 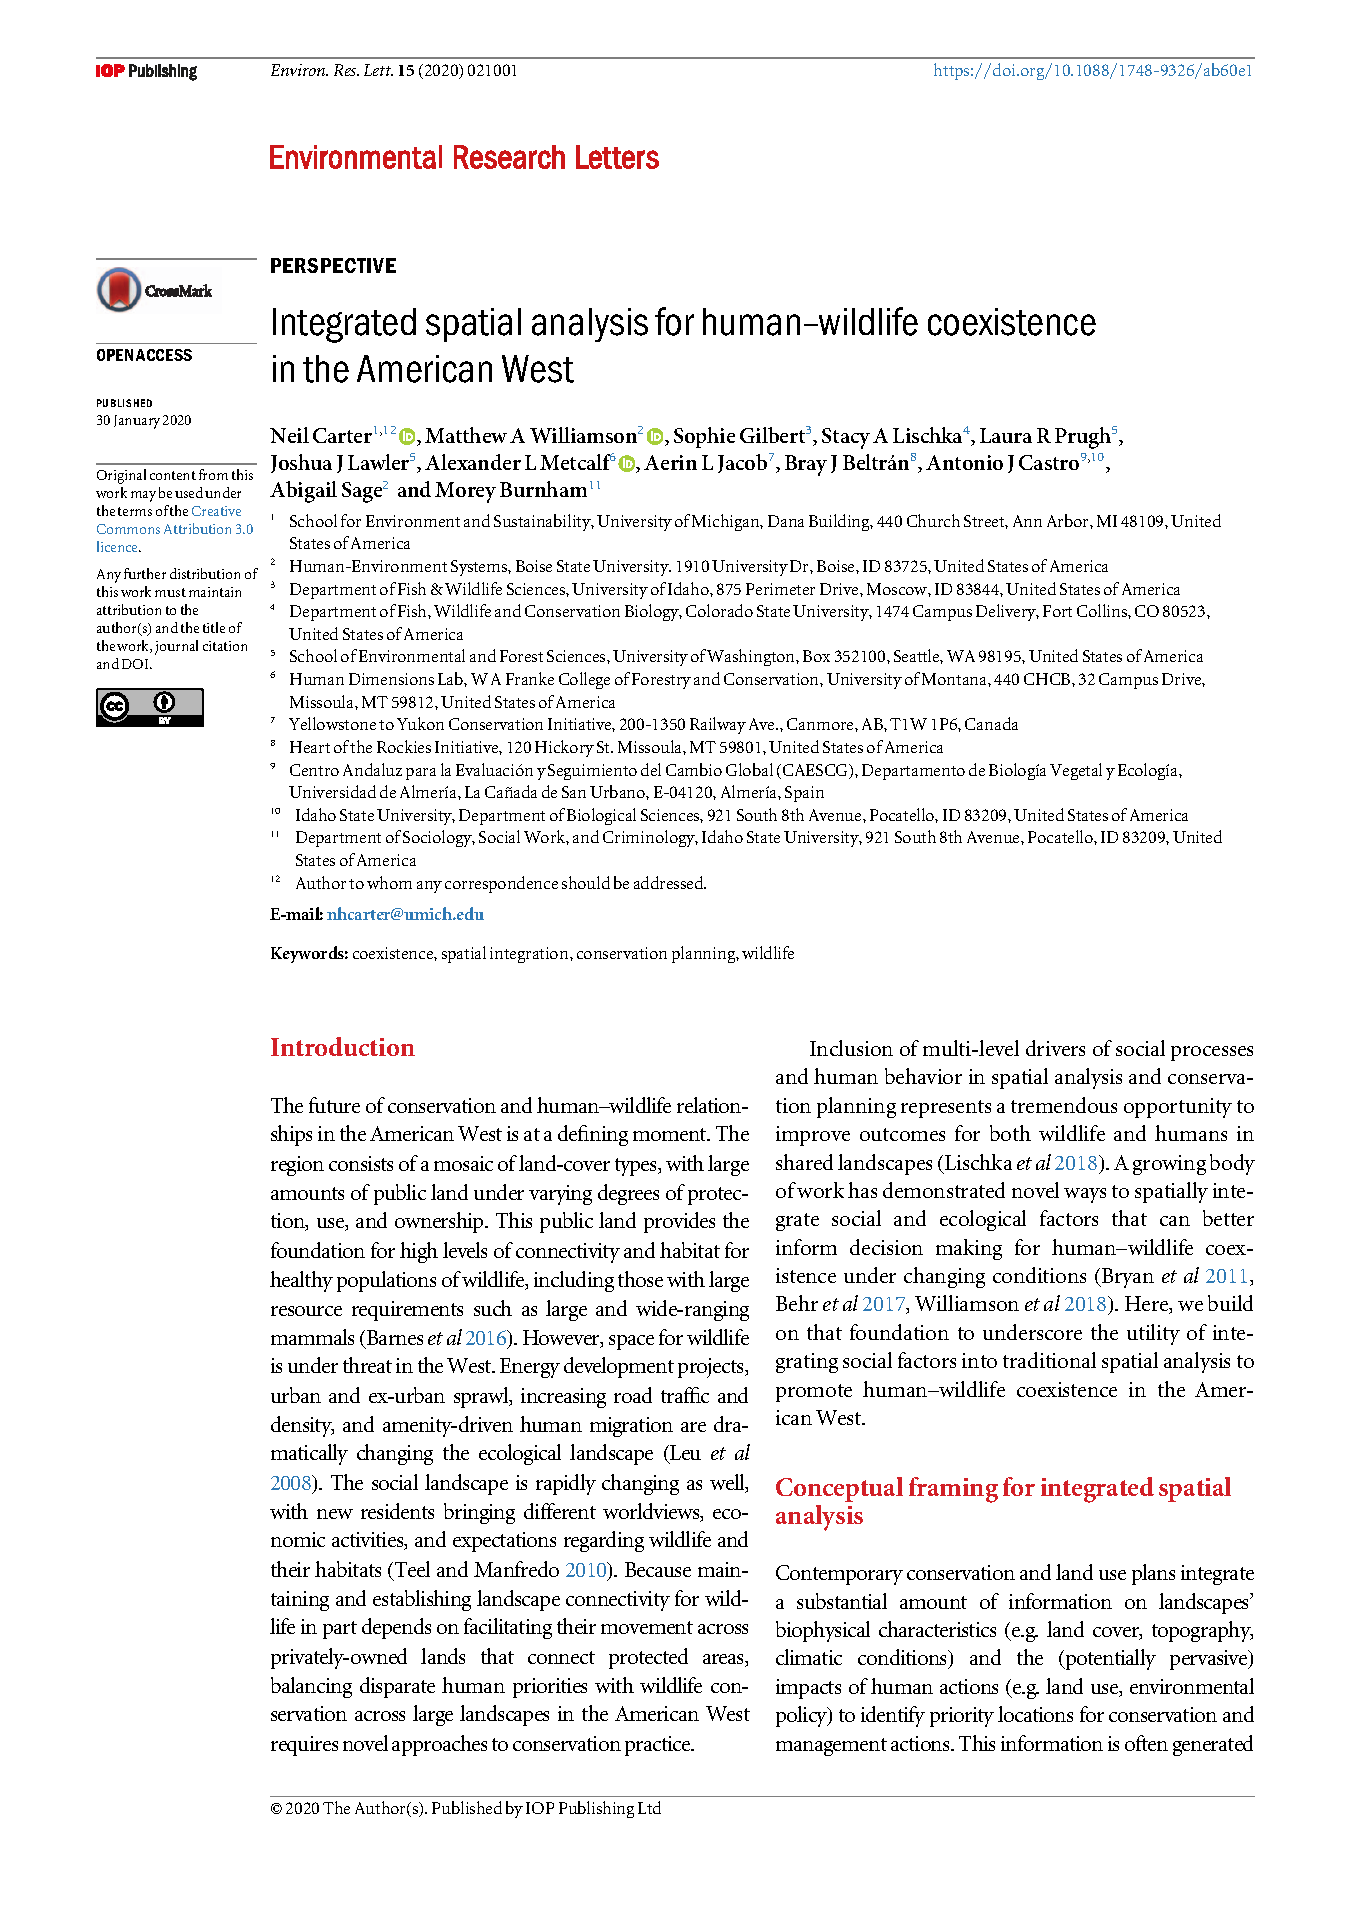 I want to click on provides, so click(x=679, y=1222).
